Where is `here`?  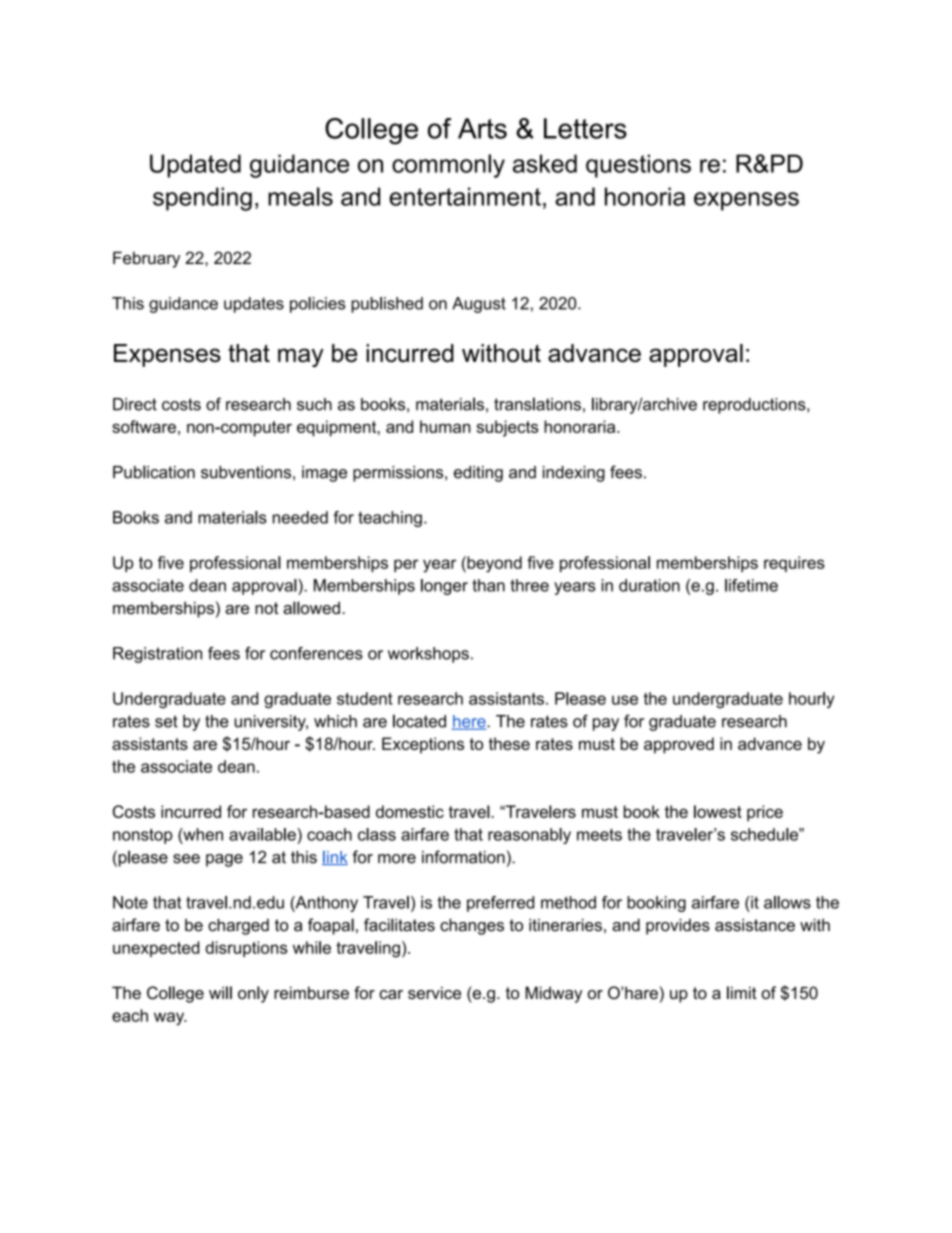 here is located at coordinates (469, 722).
